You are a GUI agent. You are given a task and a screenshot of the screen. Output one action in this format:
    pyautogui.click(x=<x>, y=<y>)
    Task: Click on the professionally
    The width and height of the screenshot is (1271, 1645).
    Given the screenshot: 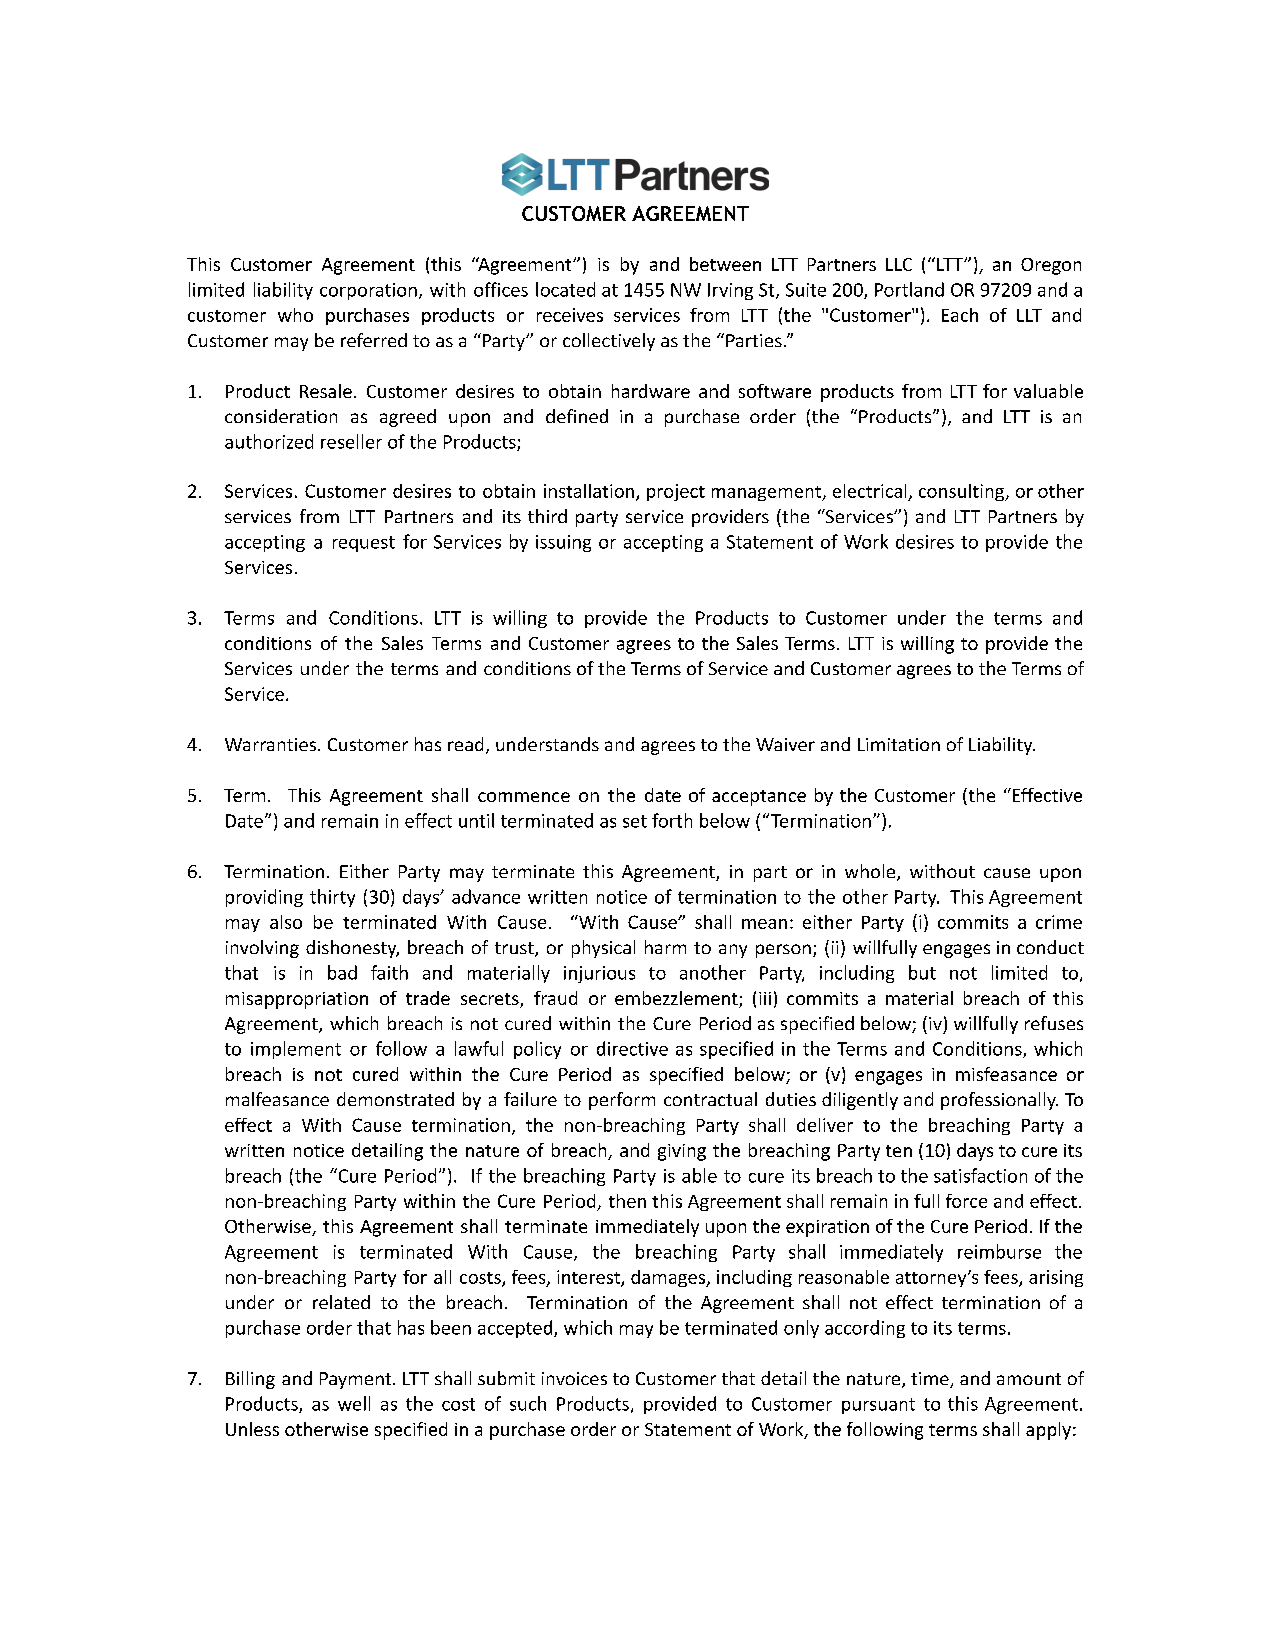 What is the action you would take?
    pyautogui.click(x=999, y=1101)
